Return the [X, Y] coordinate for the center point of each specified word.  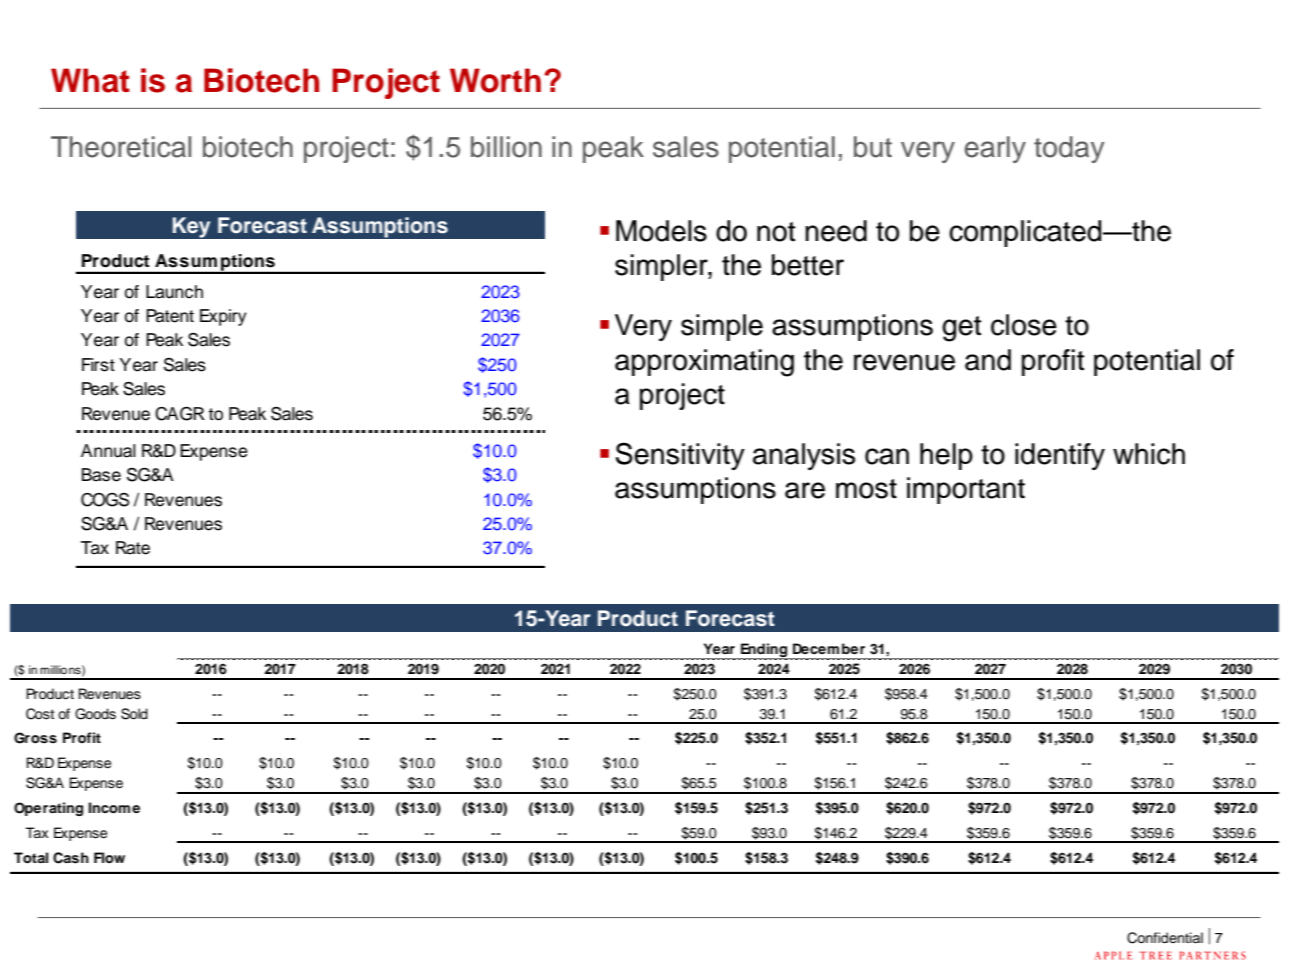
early [995, 149]
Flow [109, 858]
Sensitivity [680, 456]
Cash [71, 858]
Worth [495, 80]
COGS [105, 500]
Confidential [1165, 938]
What [90, 80]
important [966, 490]
